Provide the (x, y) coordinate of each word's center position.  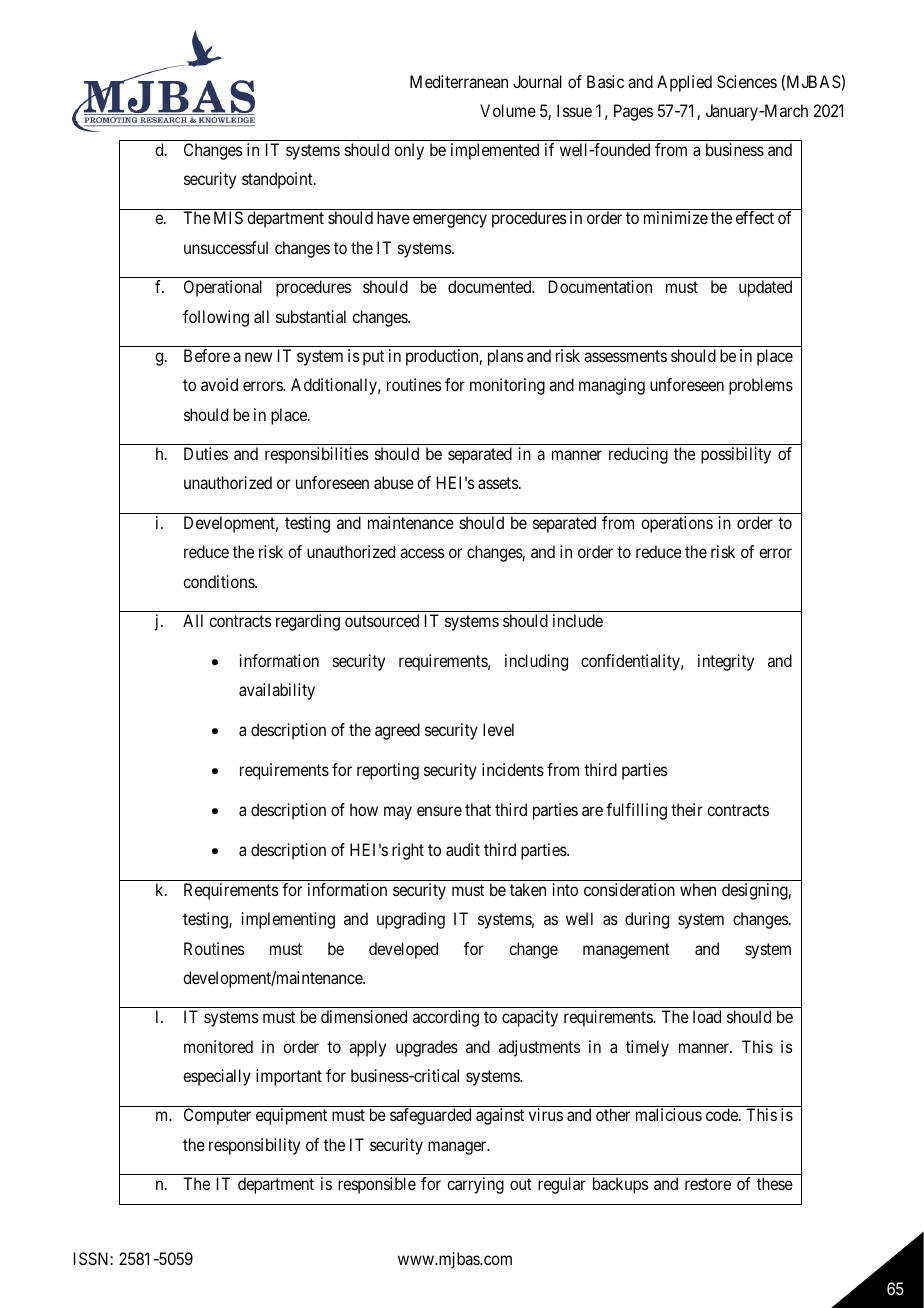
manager (458, 1148)
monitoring (507, 386)
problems (761, 386)
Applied (684, 83)
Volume (508, 110)
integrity (726, 662)
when (698, 889)
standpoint (278, 180)
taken (528, 889)
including (536, 662)
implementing (288, 920)
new (258, 357)
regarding (308, 622)
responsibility (254, 1146)
